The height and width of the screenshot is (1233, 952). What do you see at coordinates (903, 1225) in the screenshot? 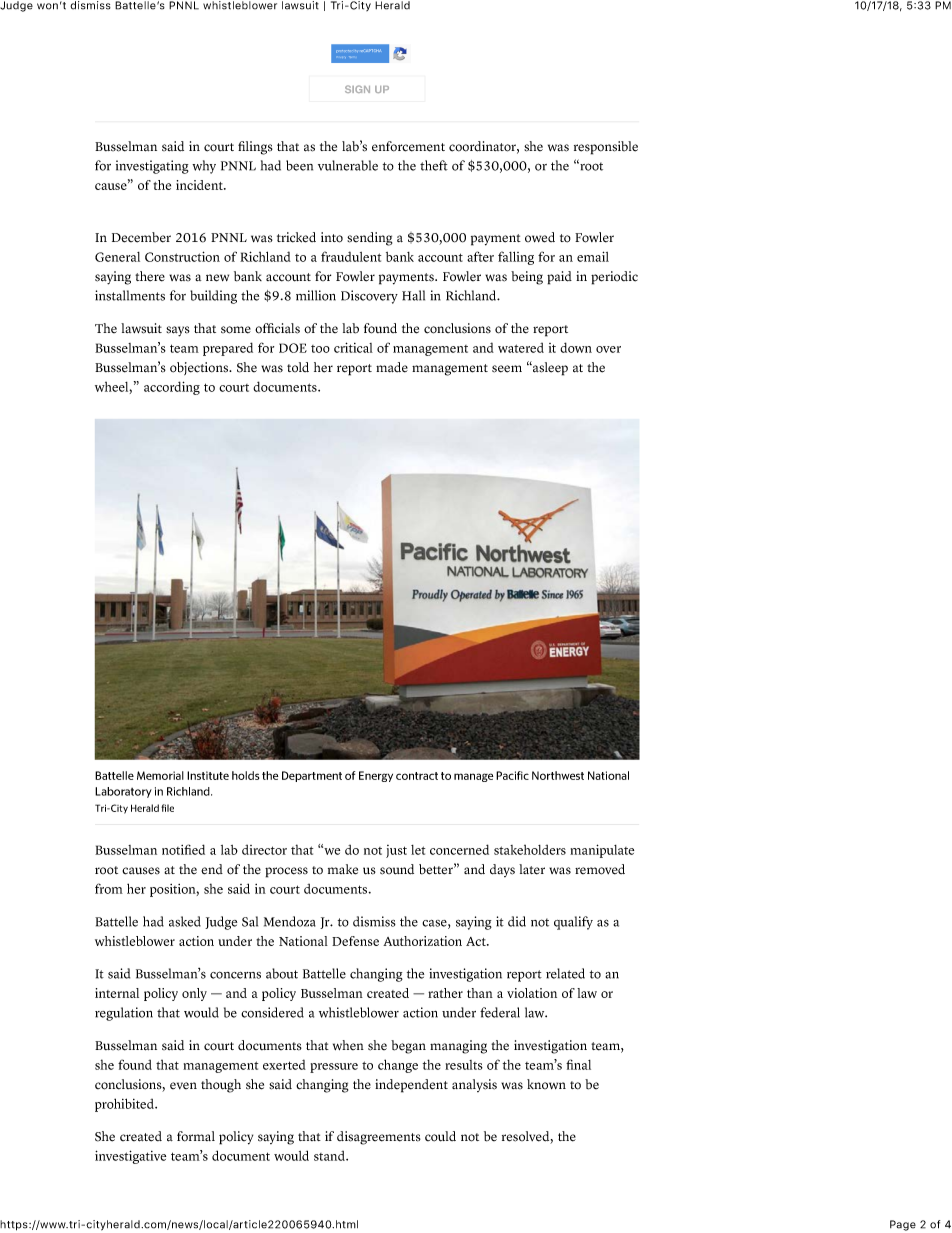
I see `Page` at bounding box center [903, 1225].
